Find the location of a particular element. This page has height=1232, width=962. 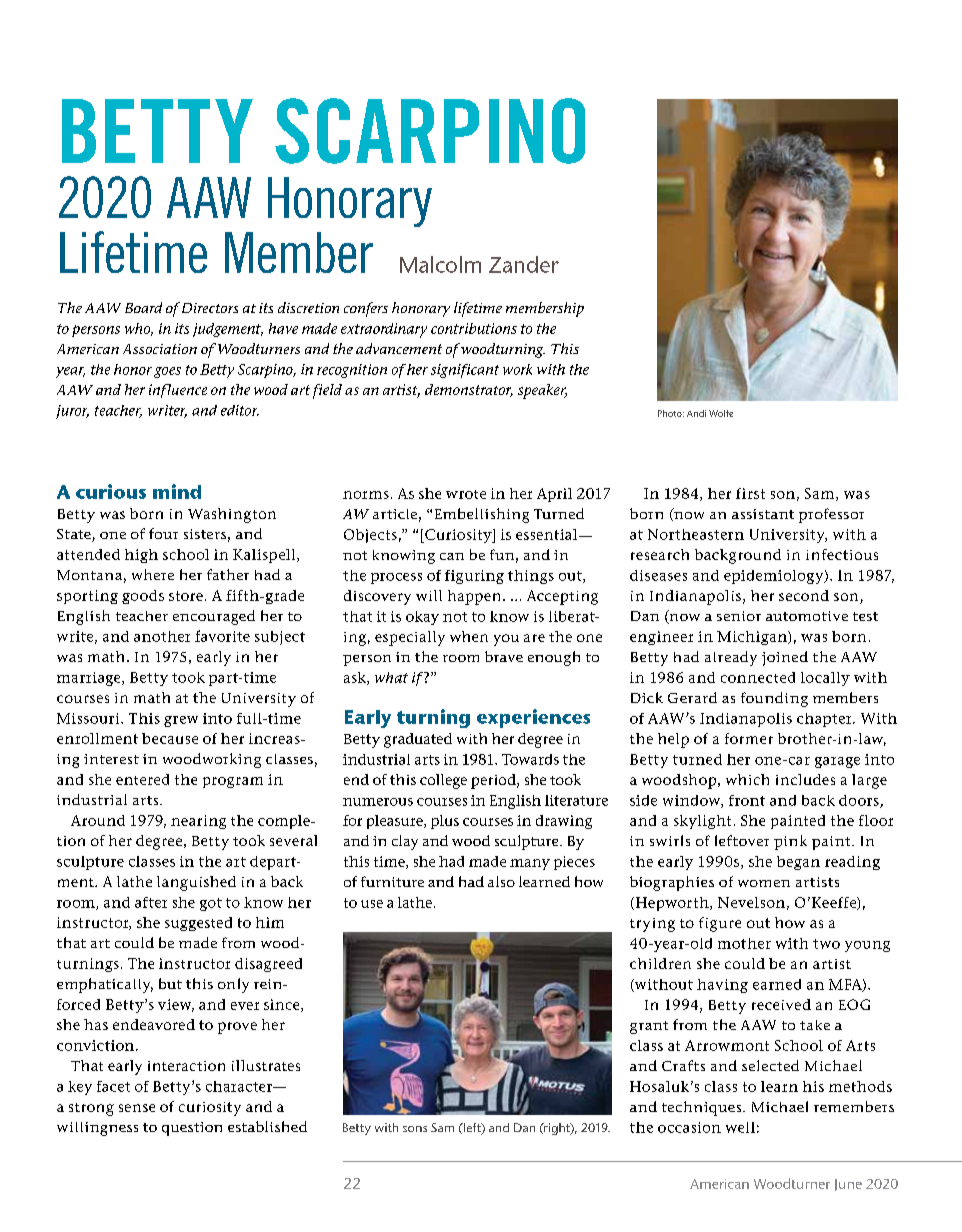

figuring is located at coordinates (474, 577).
